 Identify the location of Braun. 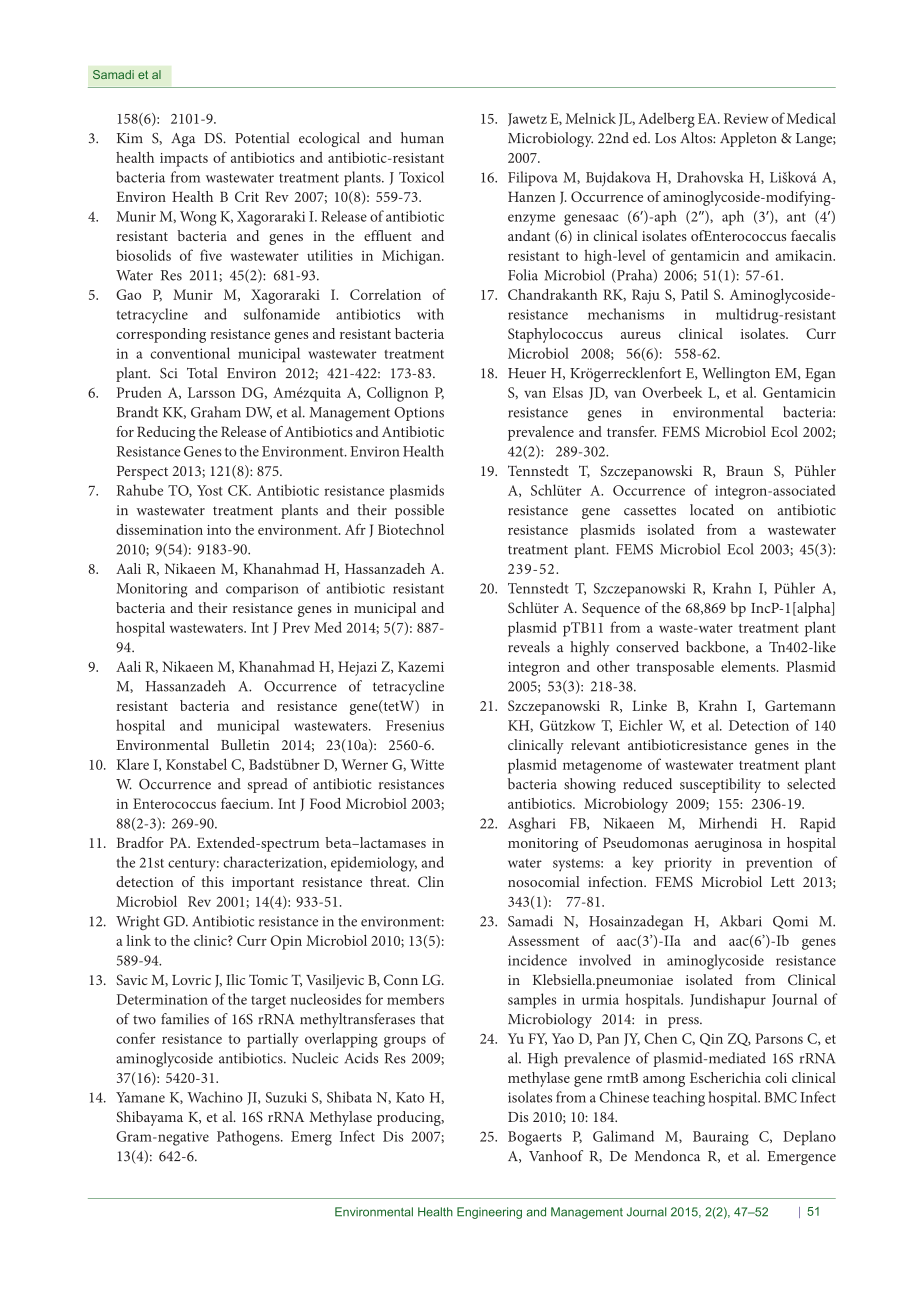
(744, 471).
